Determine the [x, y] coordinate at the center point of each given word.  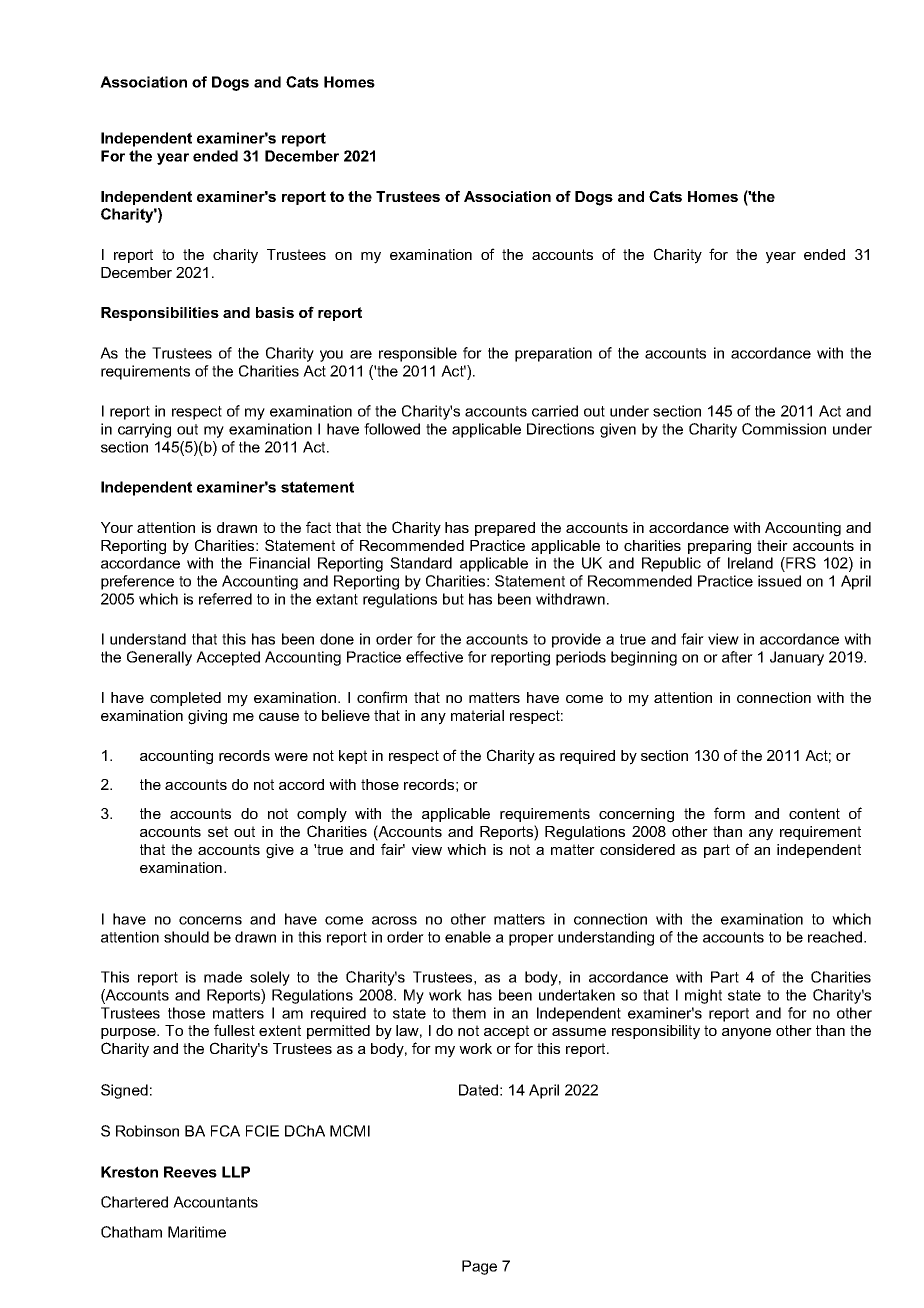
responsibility [656, 1032]
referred [225, 599]
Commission [784, 429]
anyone [746, 1034]
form [729, 813]
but [453, 599]
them [469, 1013]
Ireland [750, 563]
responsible [418, 354]
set [218, 831]
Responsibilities [160, 314]
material [477, 715]
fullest [234, 1030]
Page [479, 1267]
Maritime [197, 1232]
